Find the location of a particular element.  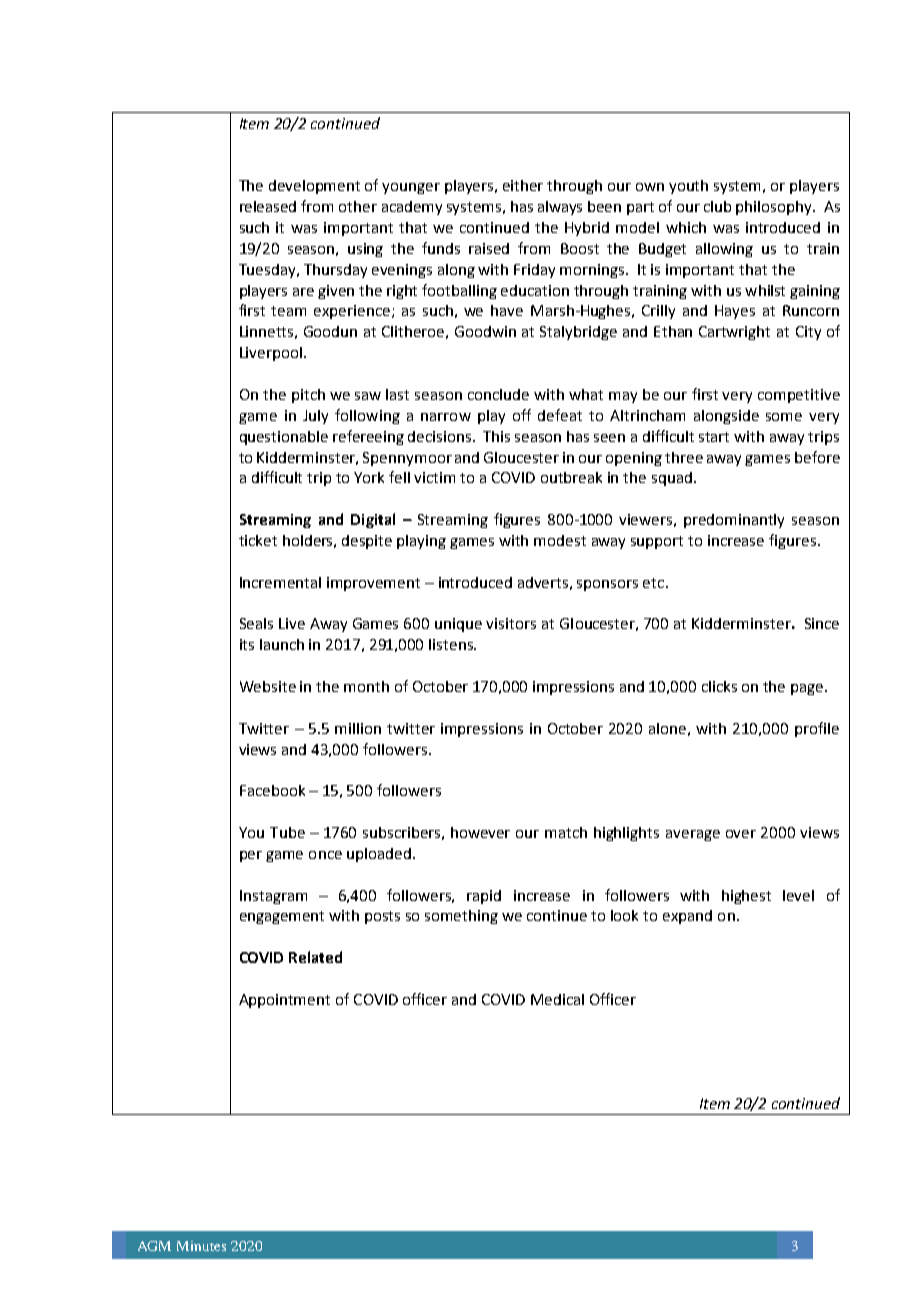

look is located at coordinates (624, 915).
